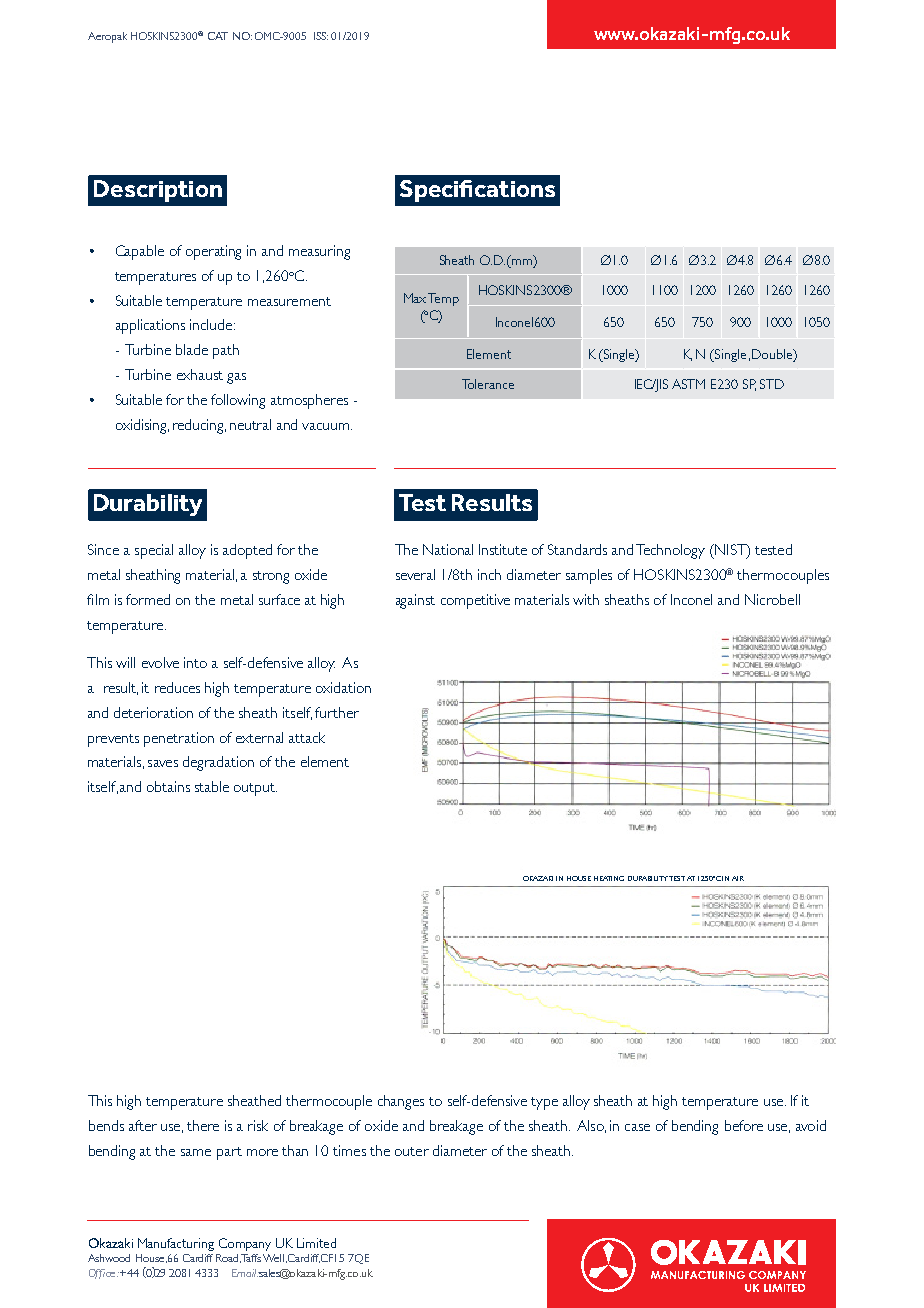 The image size is (924, 1308). What do you see at coordinates (738, 878) in the document?
I see `AIR` at bounding box center [738, 878].
